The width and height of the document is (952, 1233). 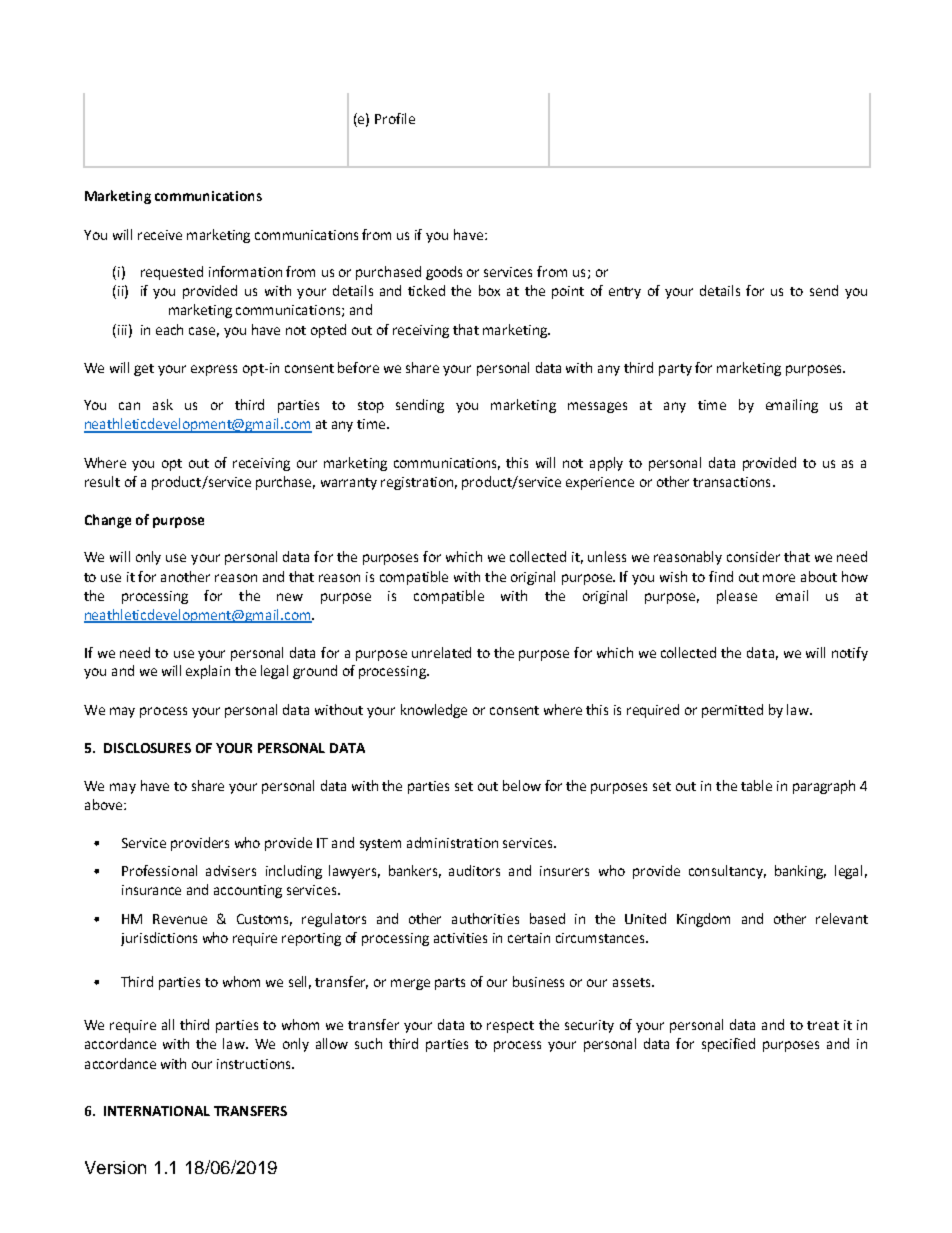 I want to click on each, so click(x=169, y=329).
